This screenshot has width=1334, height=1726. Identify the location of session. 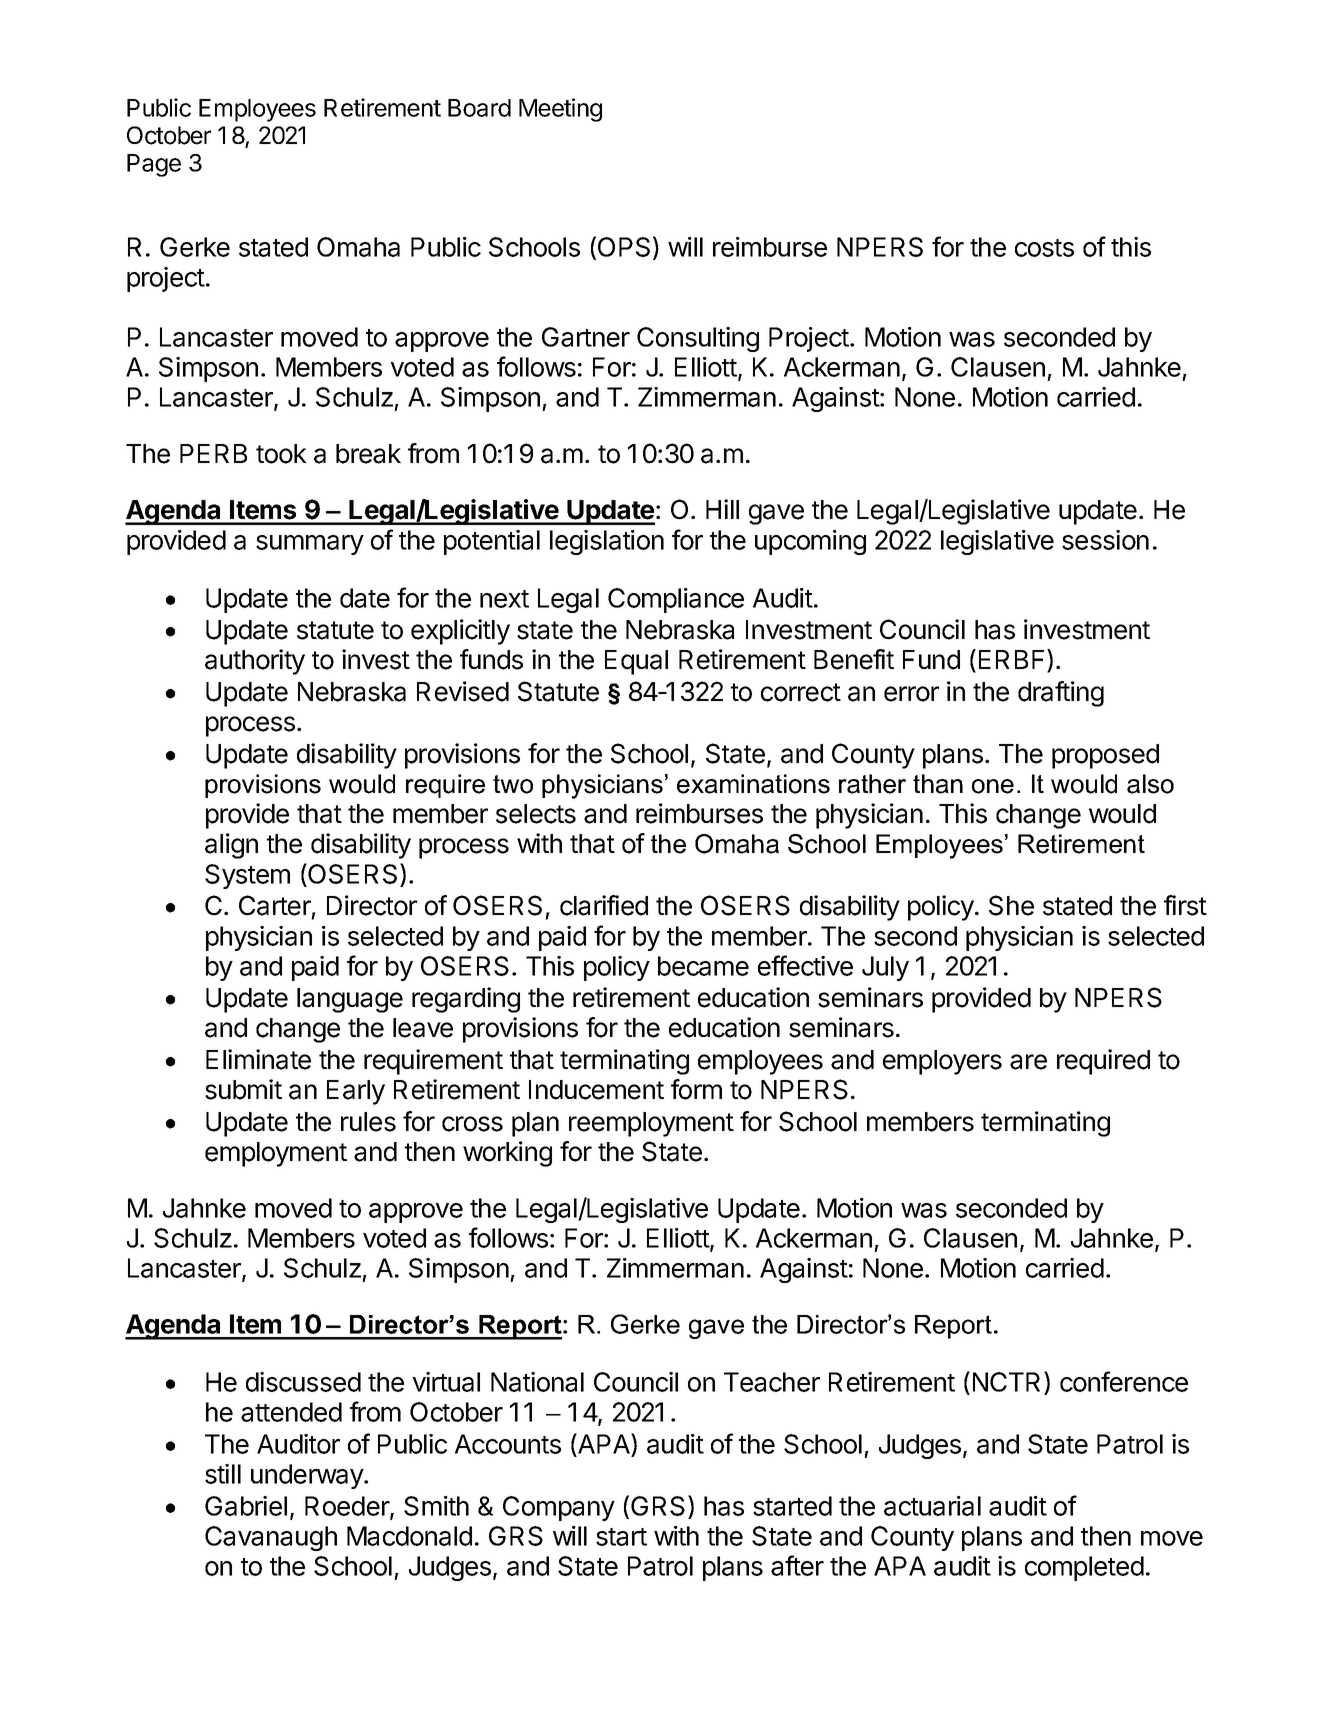
(1105, 540).
